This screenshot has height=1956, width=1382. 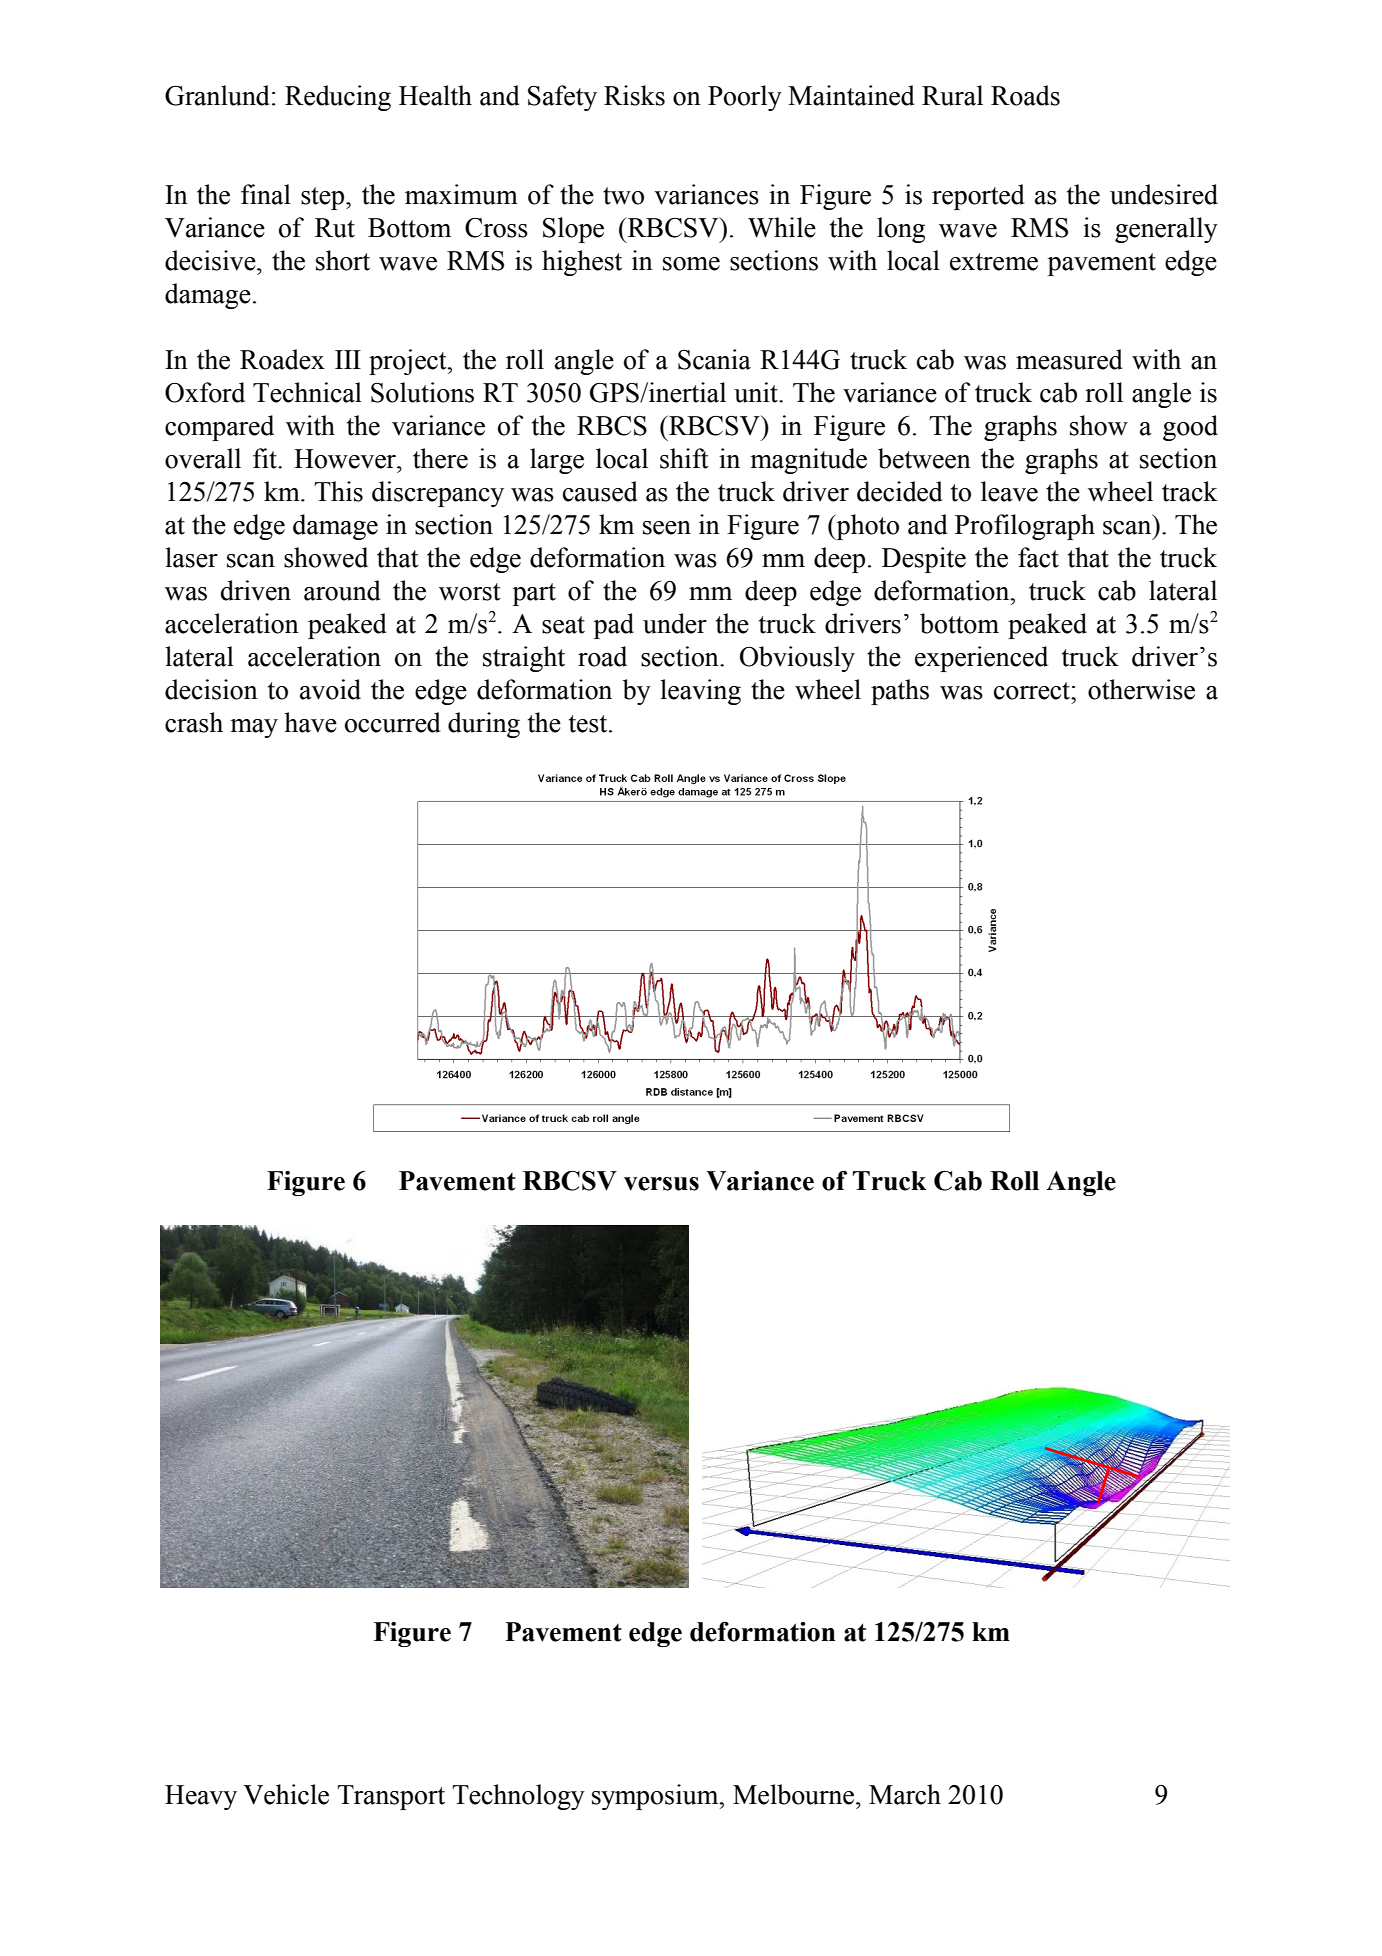 What do you see at coordinates (1141, 689) in the screenshot?
I see `otherwise` at bounding box center [1141, 689].
